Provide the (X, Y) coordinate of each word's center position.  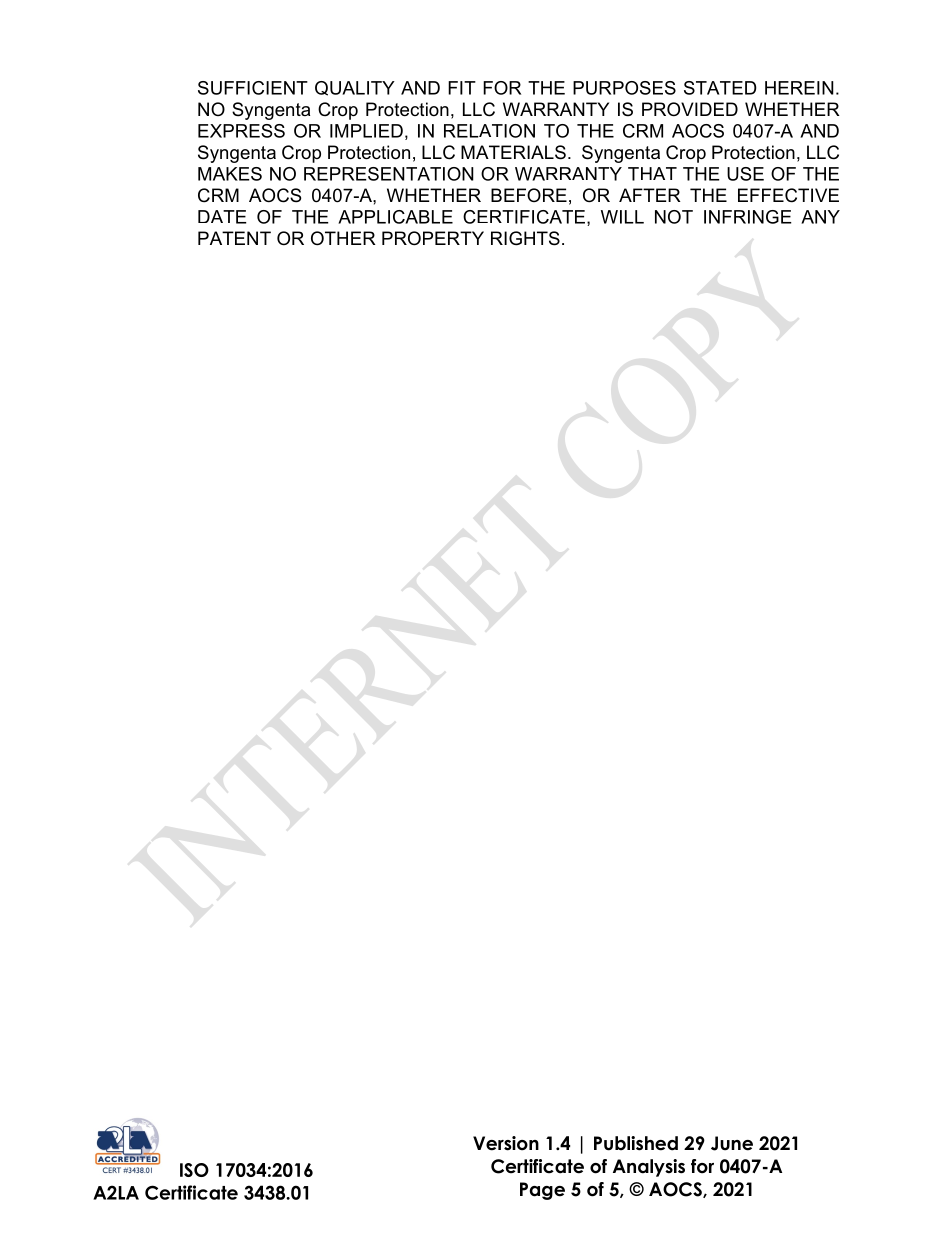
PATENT (234, 238)
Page (542, 1191)
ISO (194, 1170)
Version (506, 1143)
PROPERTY (433, 238)
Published (636, 1143)
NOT (674, 217)
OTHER (343, 238)
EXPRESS (241, 131)
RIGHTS (525, 238)
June (732, 1143)
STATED (720, 88)
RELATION (489, 131)
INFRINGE (748, 217)
